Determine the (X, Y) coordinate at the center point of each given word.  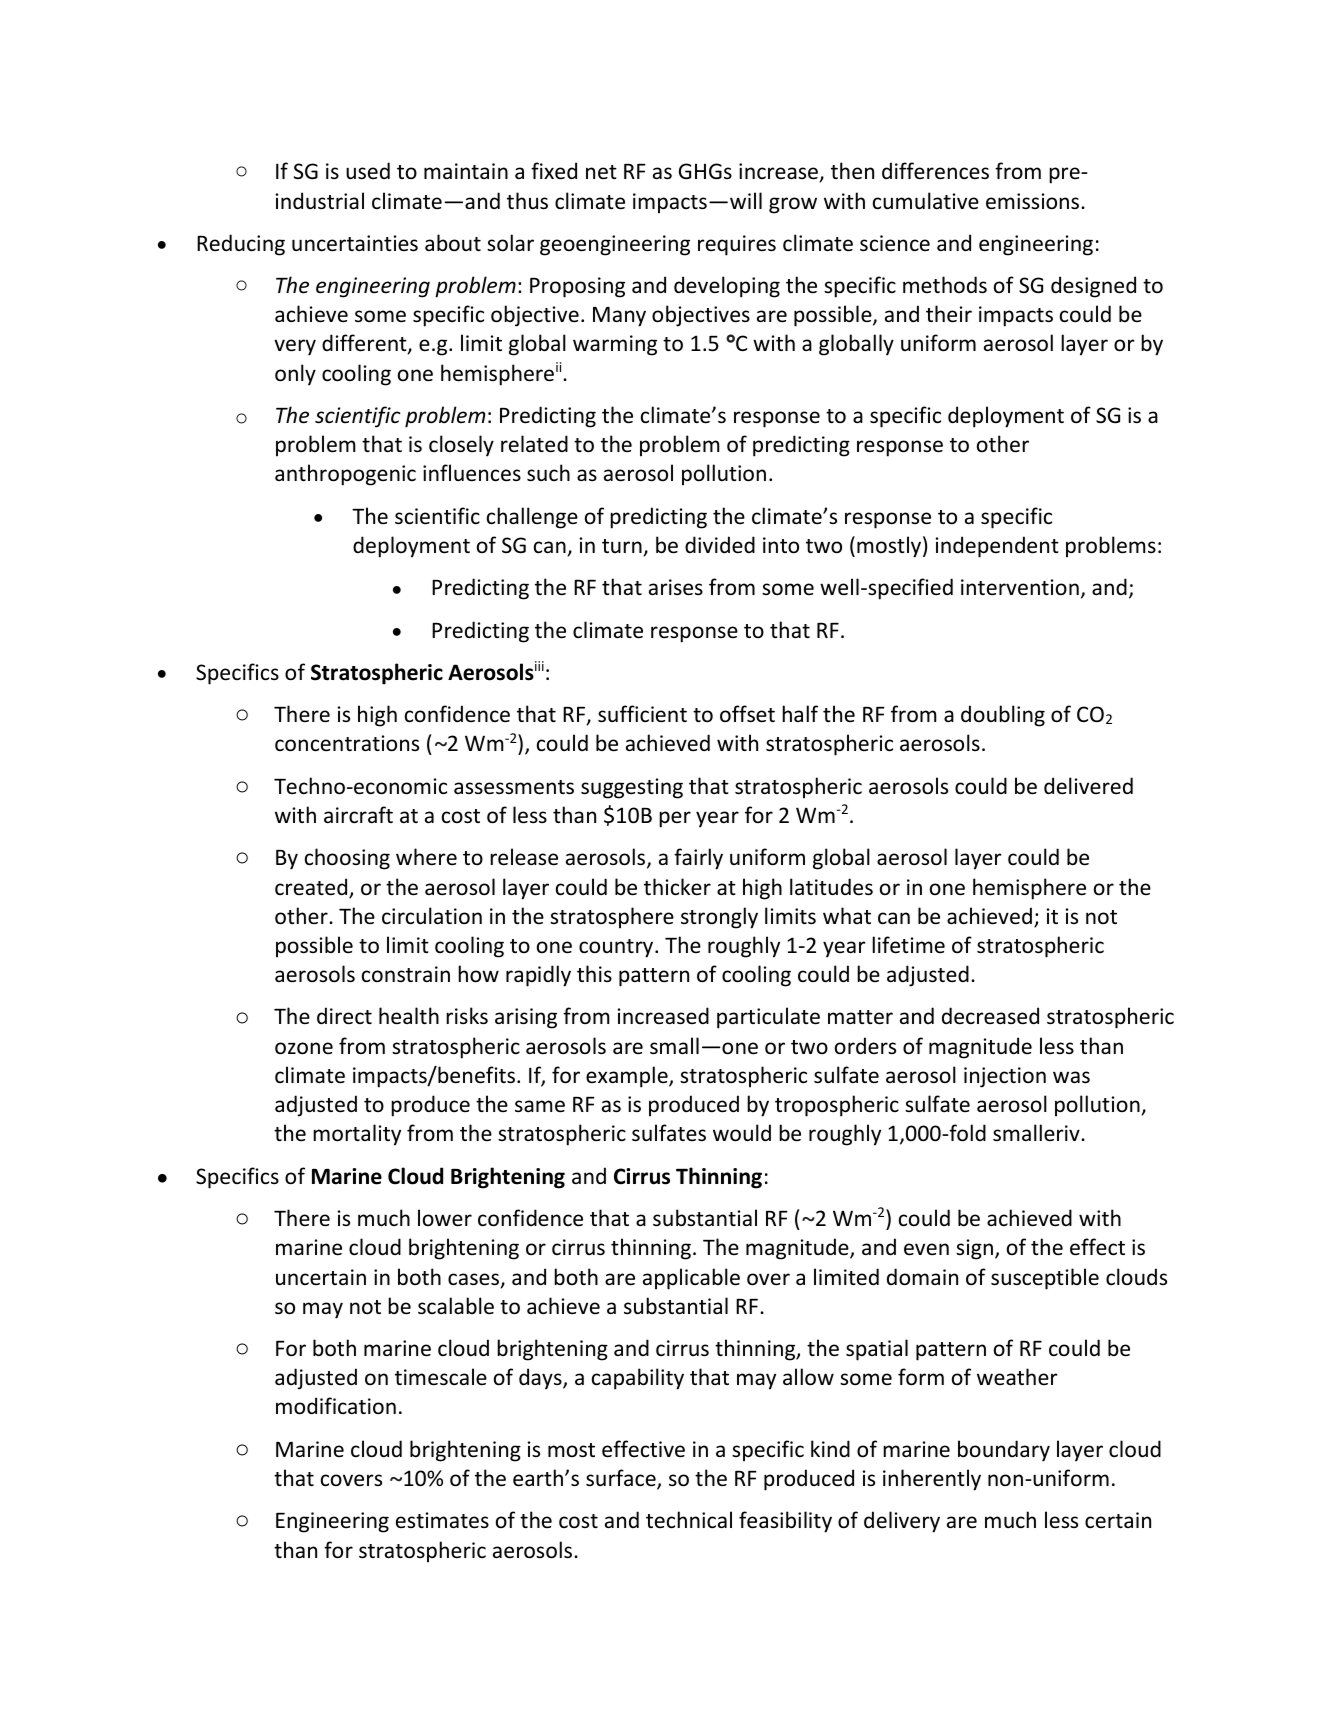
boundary (1004, 1451)
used (368, 171)
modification (336, 1406)
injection (1005, 1077)
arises (676, 587)
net (601, 172)
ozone (304, 1048)
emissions (1034, 201)
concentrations (347, 743)
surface (622, 1479)
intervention (1020, 587)
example (628, 1077)
